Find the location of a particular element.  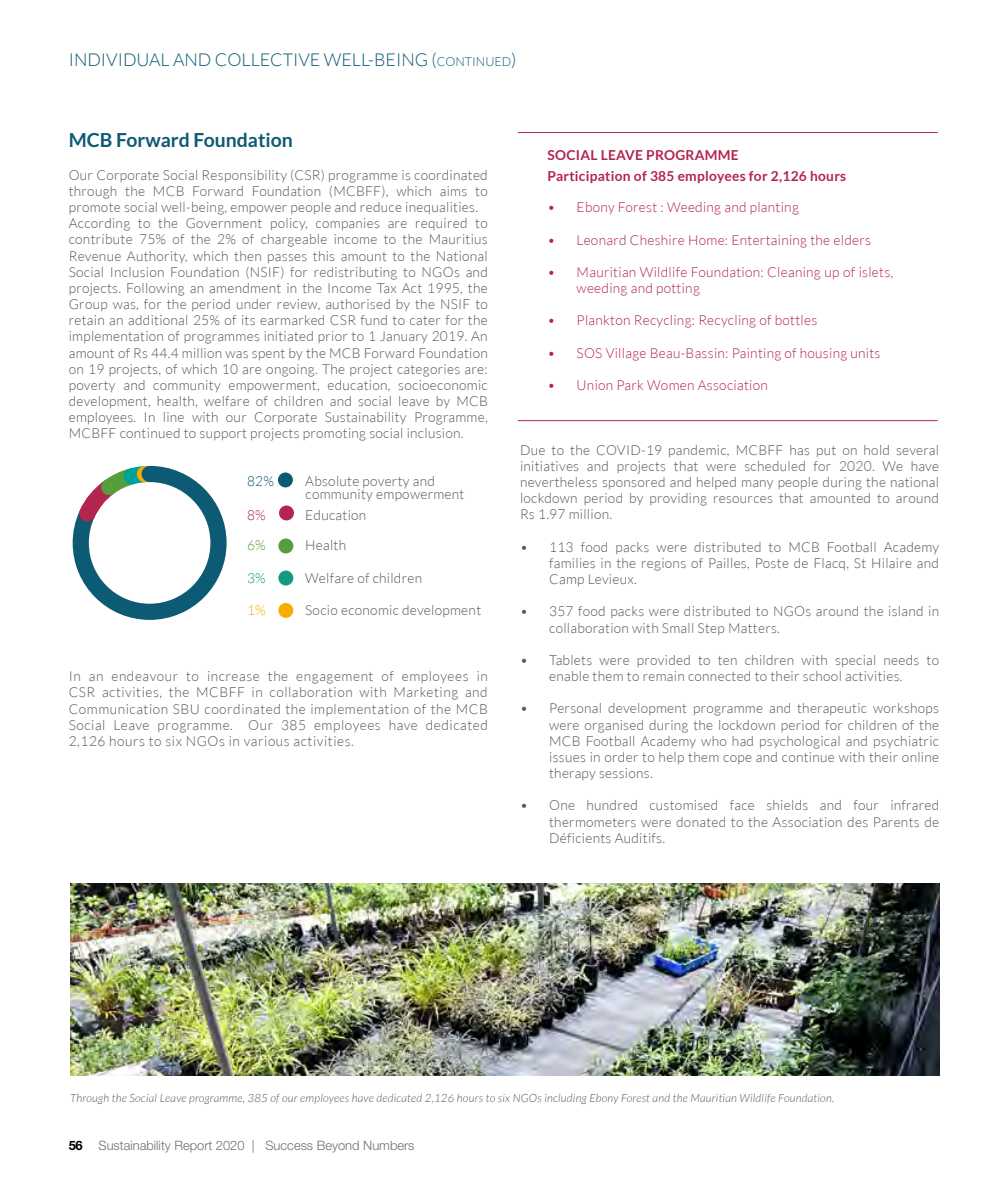

Report is located at coordinates (193, 1146).
